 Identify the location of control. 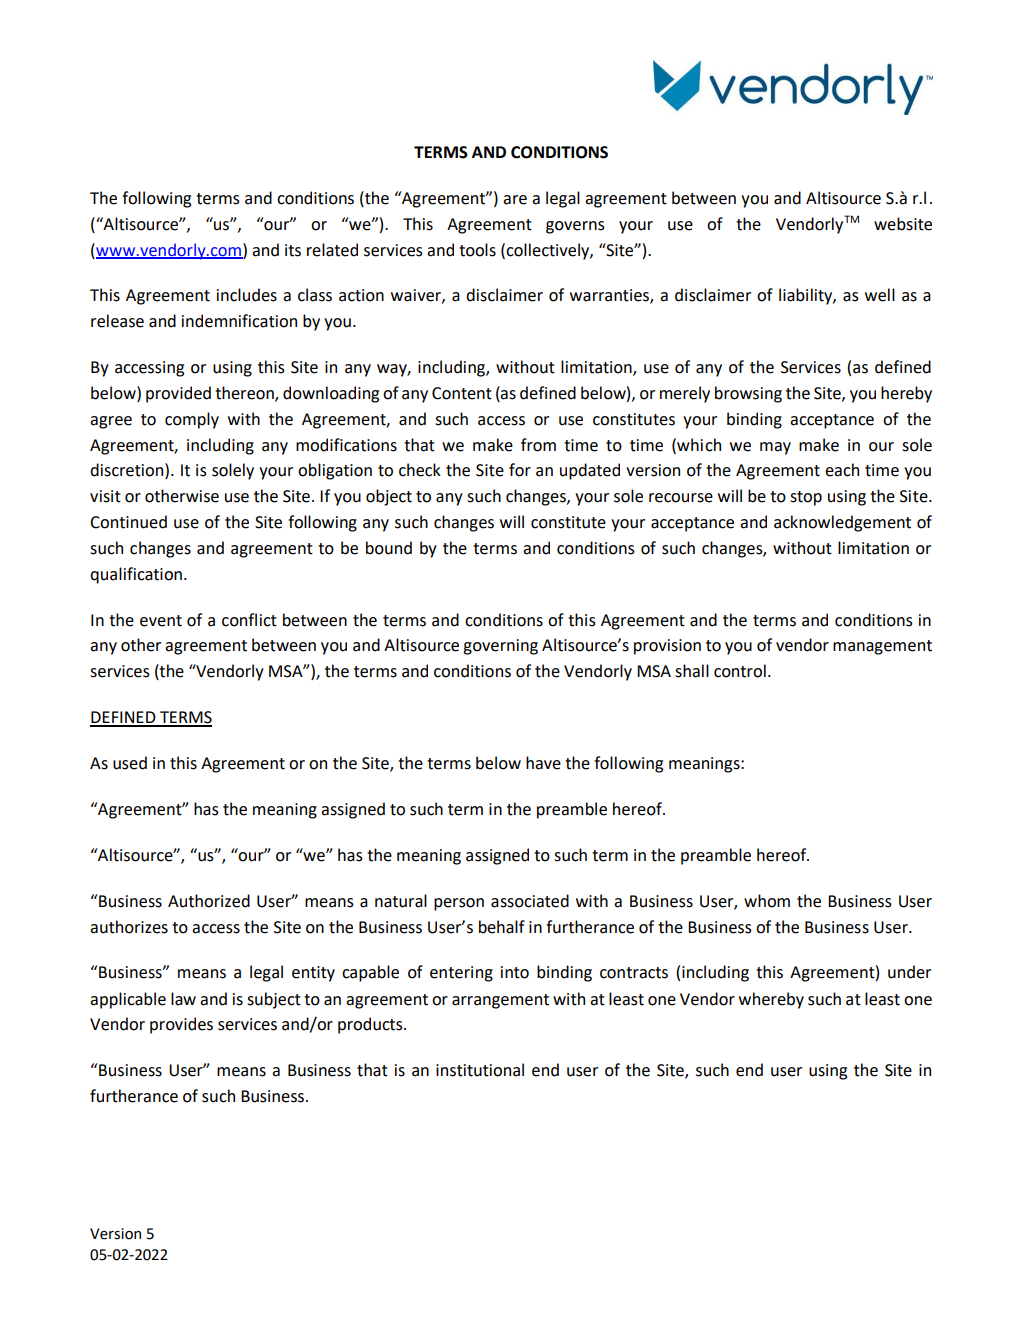
(740, 671).
